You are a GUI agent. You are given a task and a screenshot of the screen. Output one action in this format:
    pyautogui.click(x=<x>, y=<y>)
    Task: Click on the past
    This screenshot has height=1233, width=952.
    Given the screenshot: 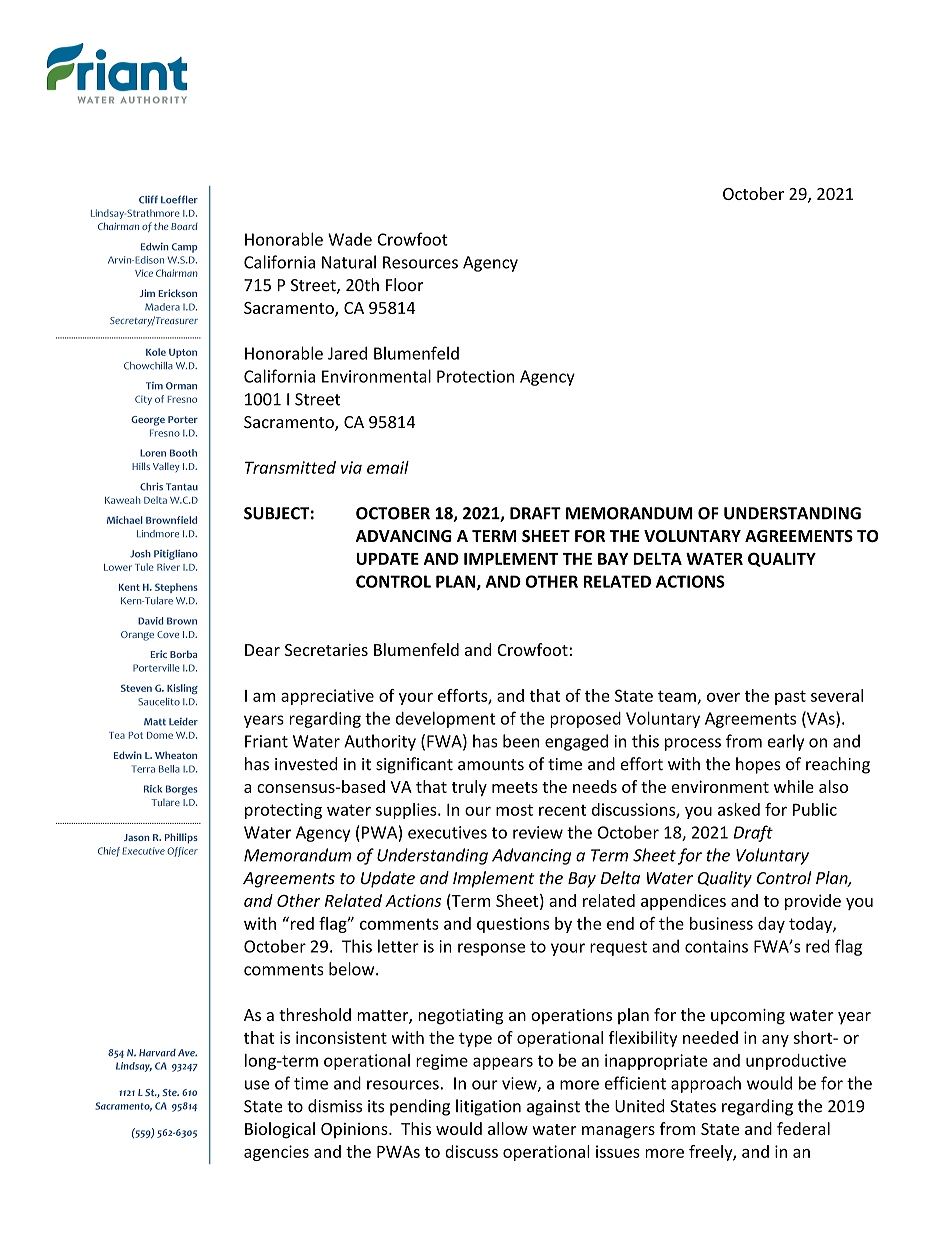 What is the action you would take?
    pyautogui.click(x=790, y=697)
